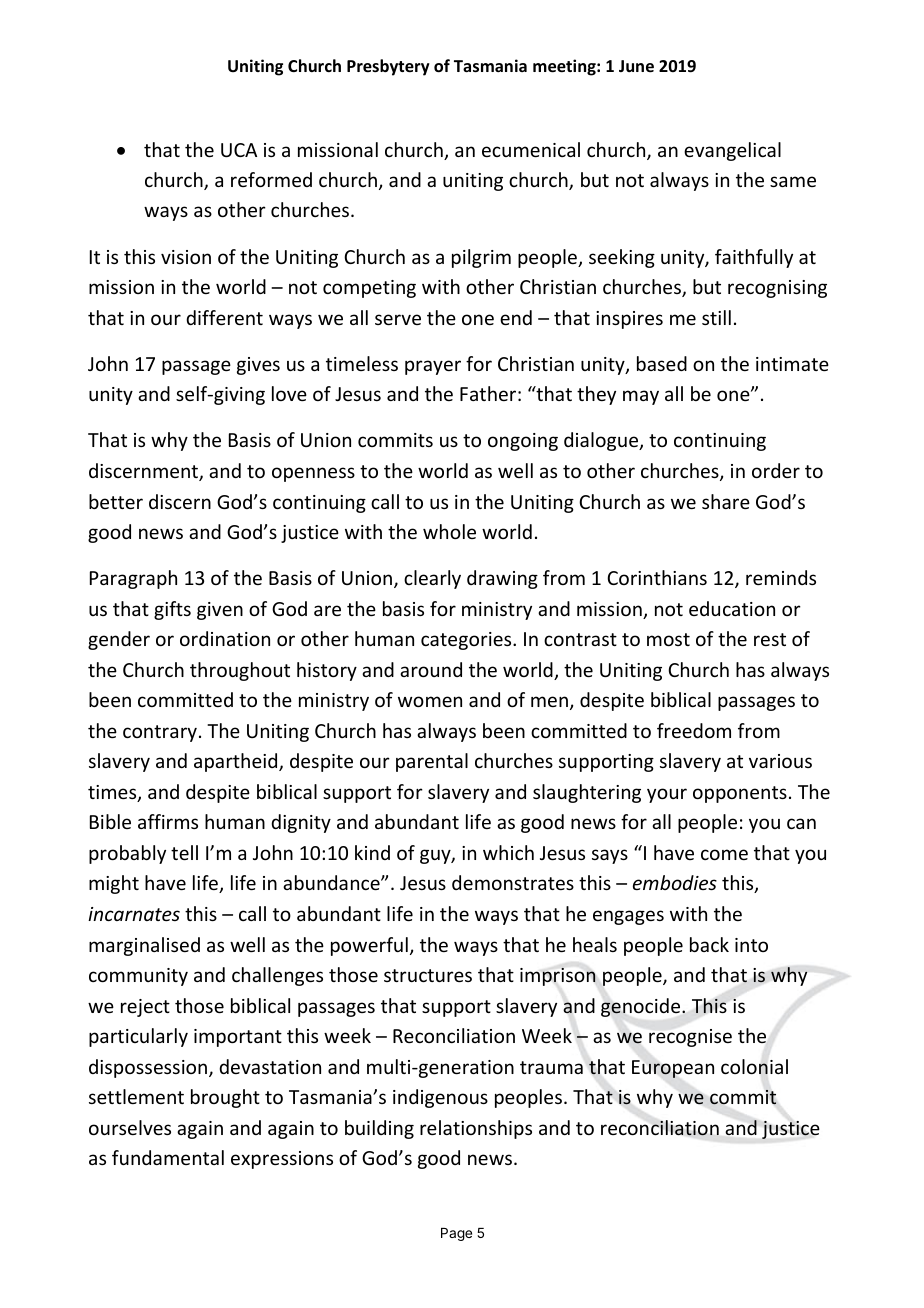  What do you see at coordinates (531, 149) in the image?
I see `ecumenical` at bounding box center [531, 149].
